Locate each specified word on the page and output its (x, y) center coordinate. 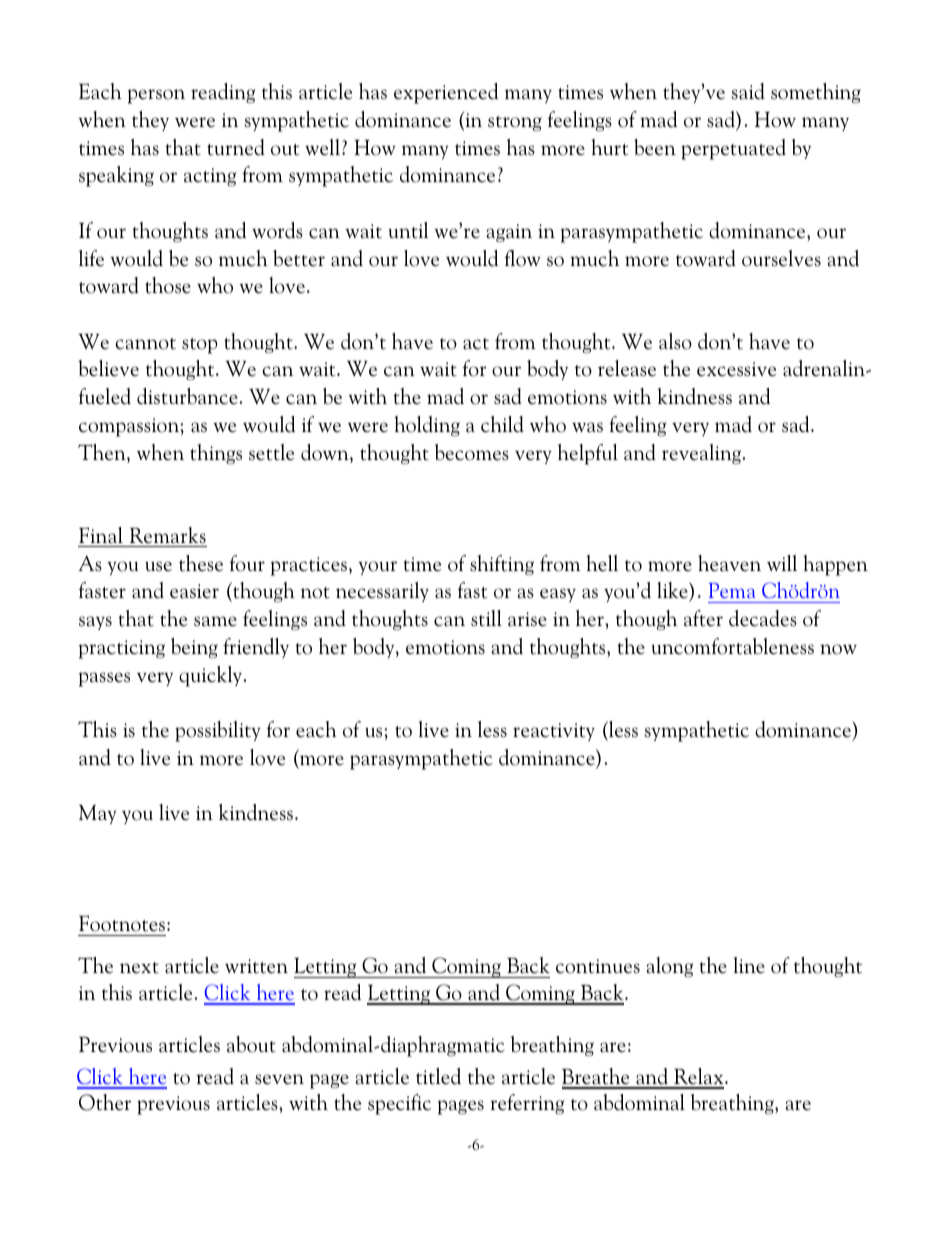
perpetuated (733, 149)
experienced (446, 93)
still (486, 618)
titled (438, 1076)
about (251, 1044)
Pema (732, 590)
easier (194, 591)
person (156, 96)
